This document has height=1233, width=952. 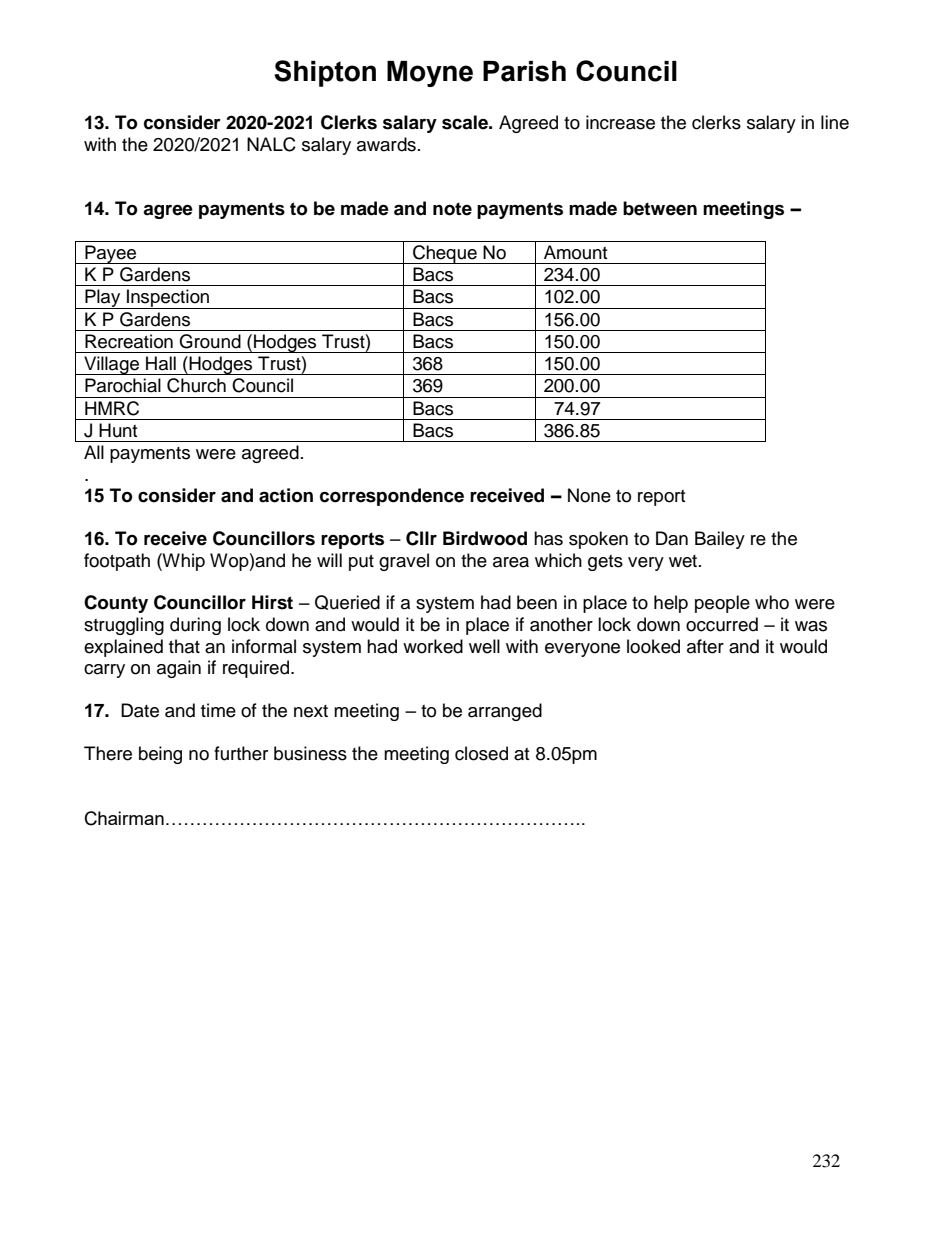 I want to click on awards, so click(x=386, y=144).
